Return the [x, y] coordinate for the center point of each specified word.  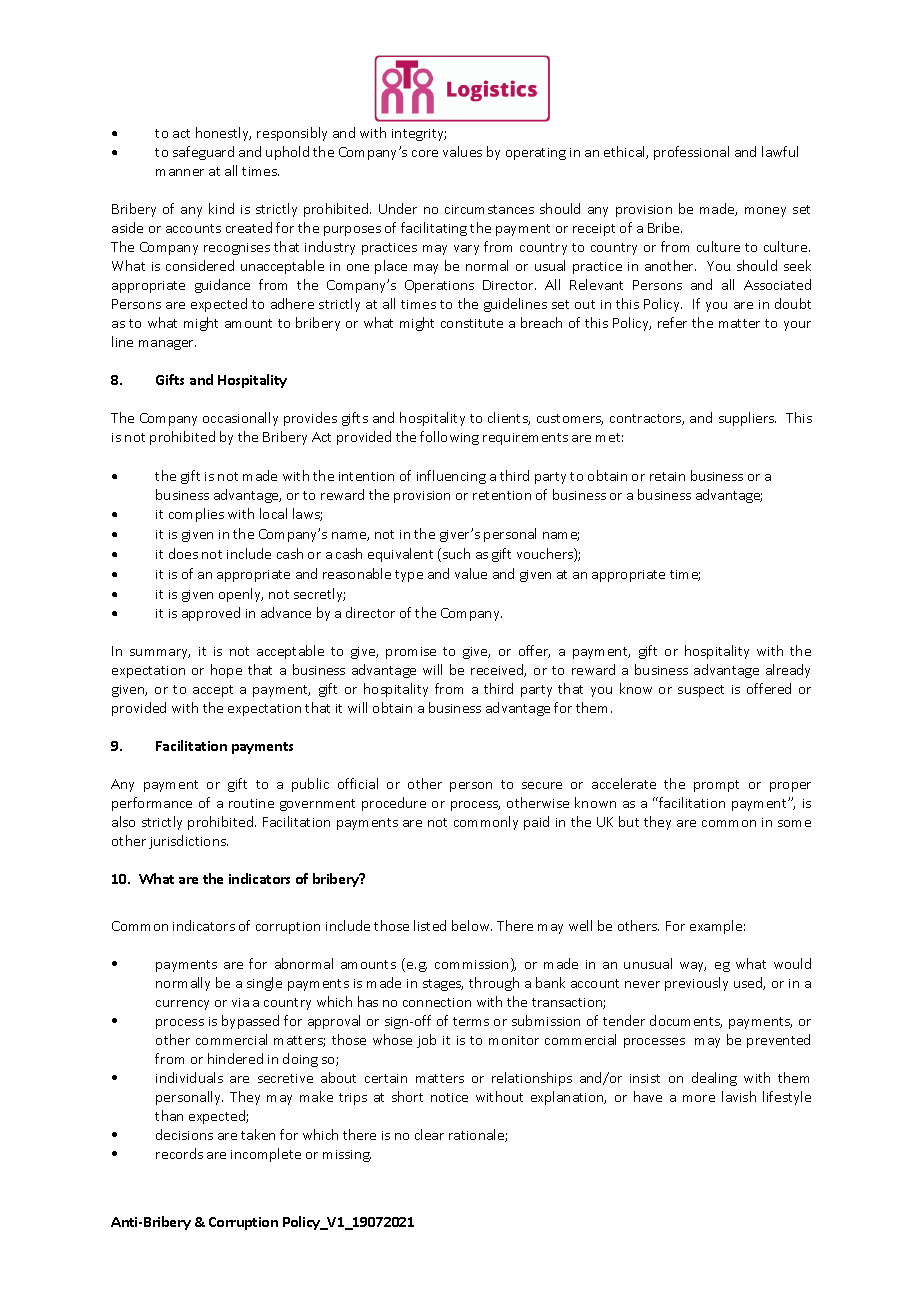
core [425, 153]
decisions [184, 1134]
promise [411, 653]
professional [691, 153]
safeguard [203, 153]
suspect [701, 691]
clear [429, 1134]
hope [226, 671]
